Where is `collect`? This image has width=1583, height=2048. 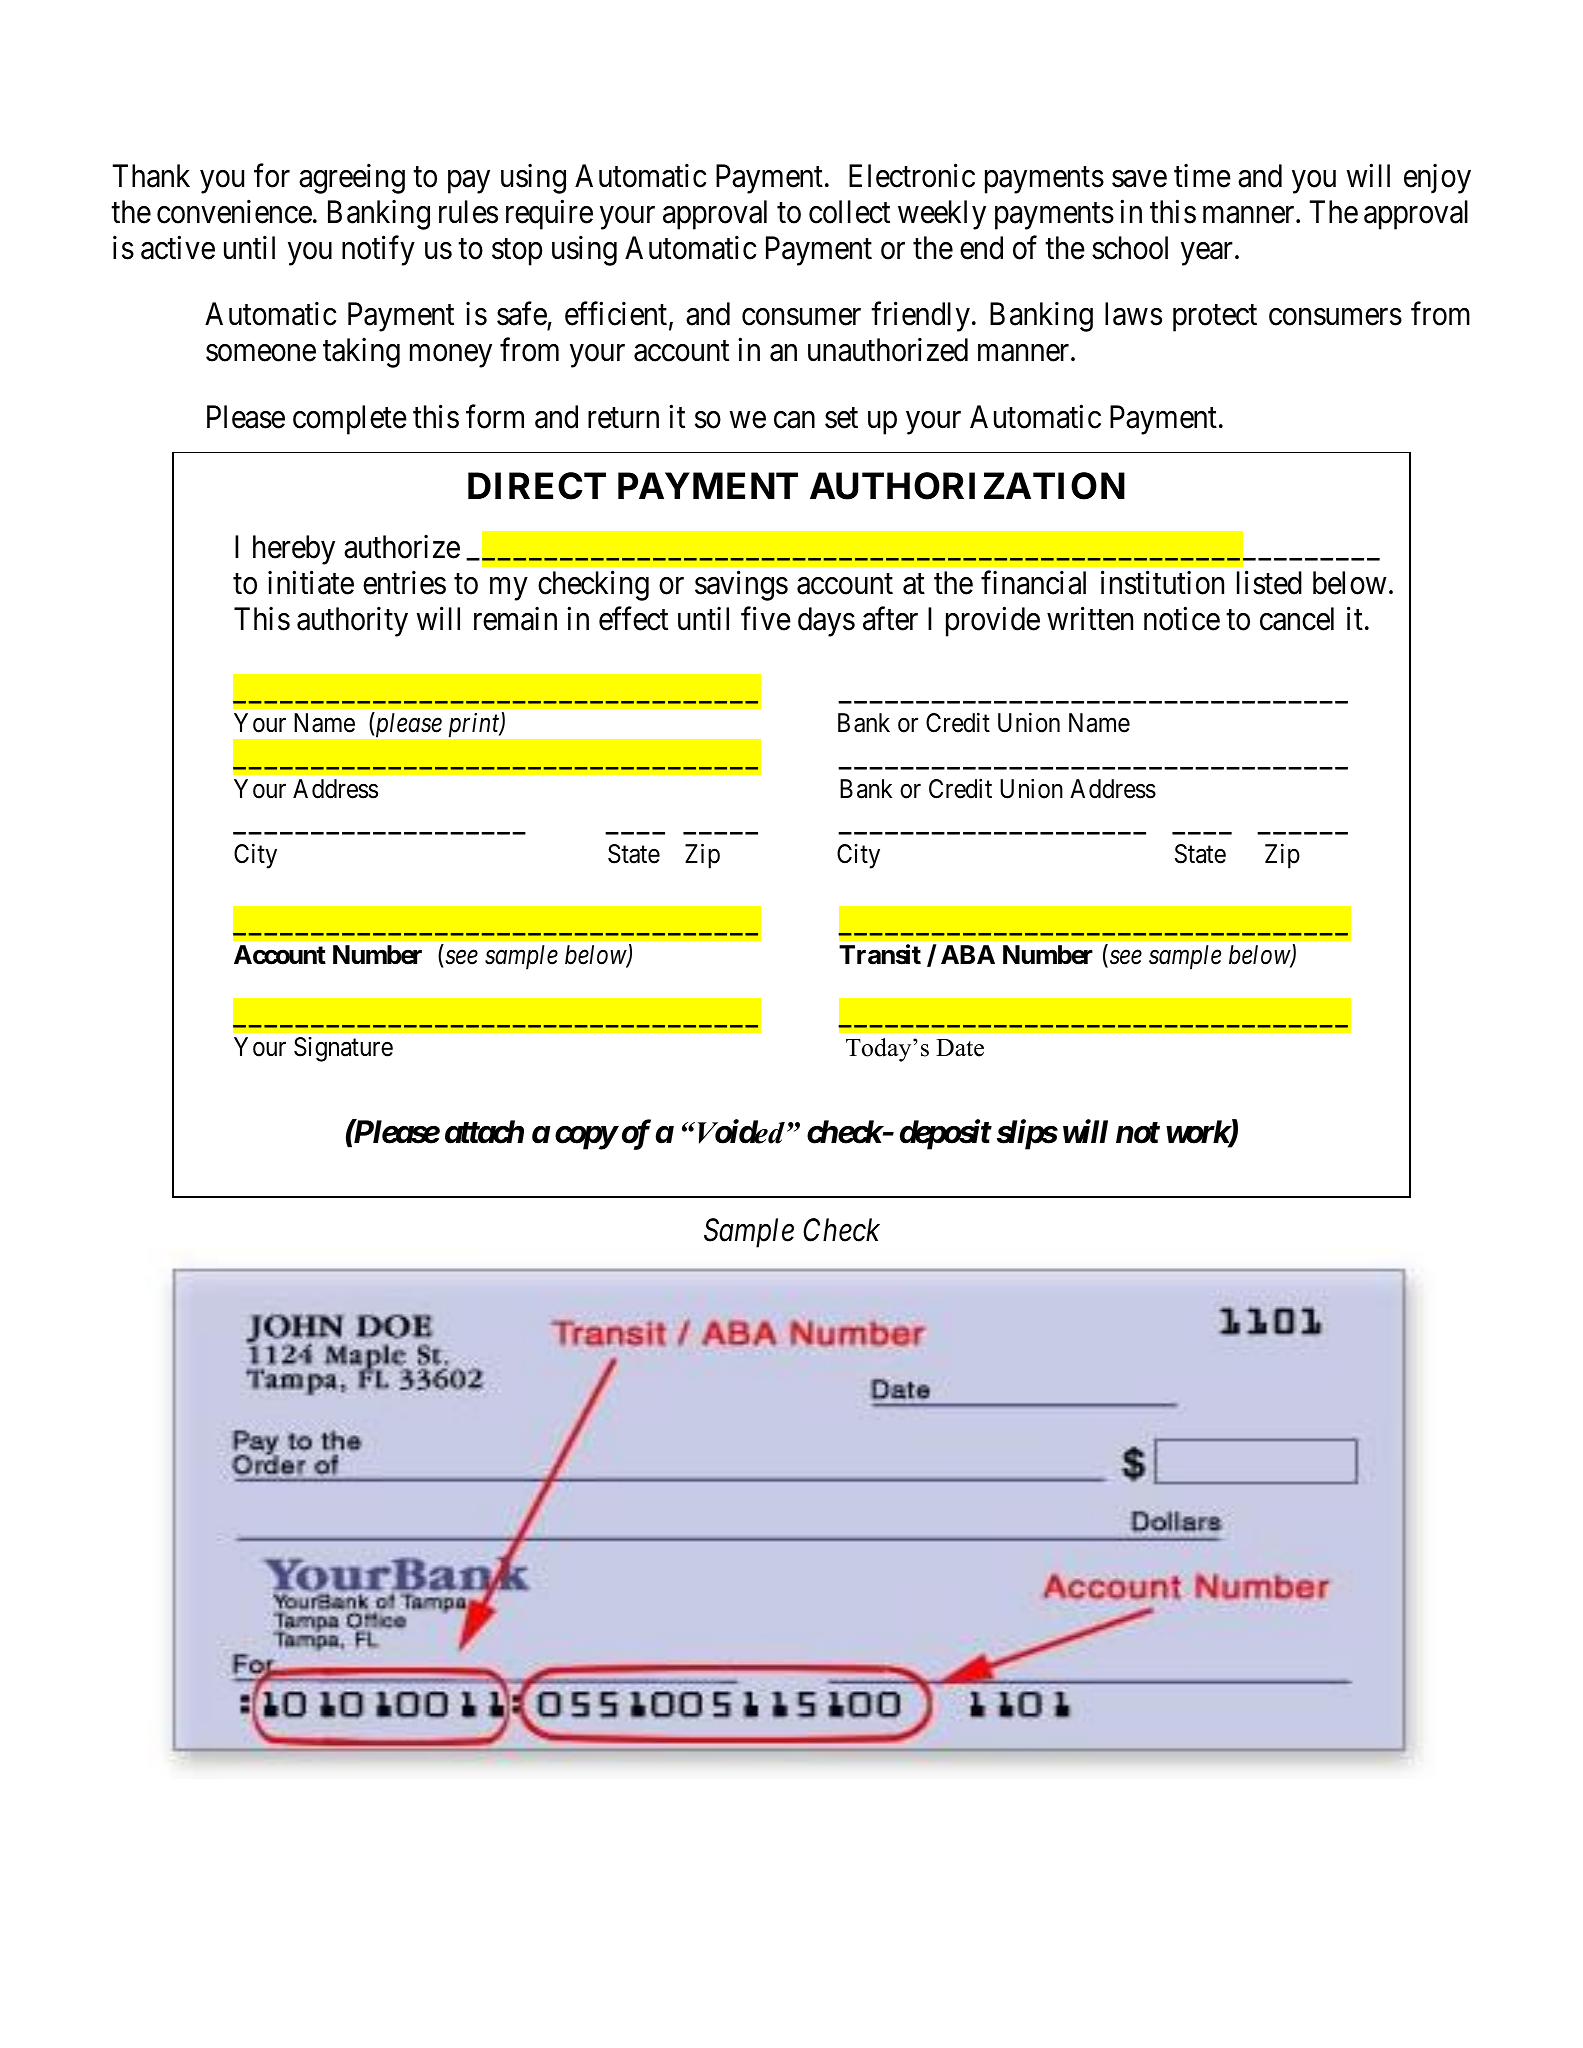 collect is located at coordinates (849, 212).
